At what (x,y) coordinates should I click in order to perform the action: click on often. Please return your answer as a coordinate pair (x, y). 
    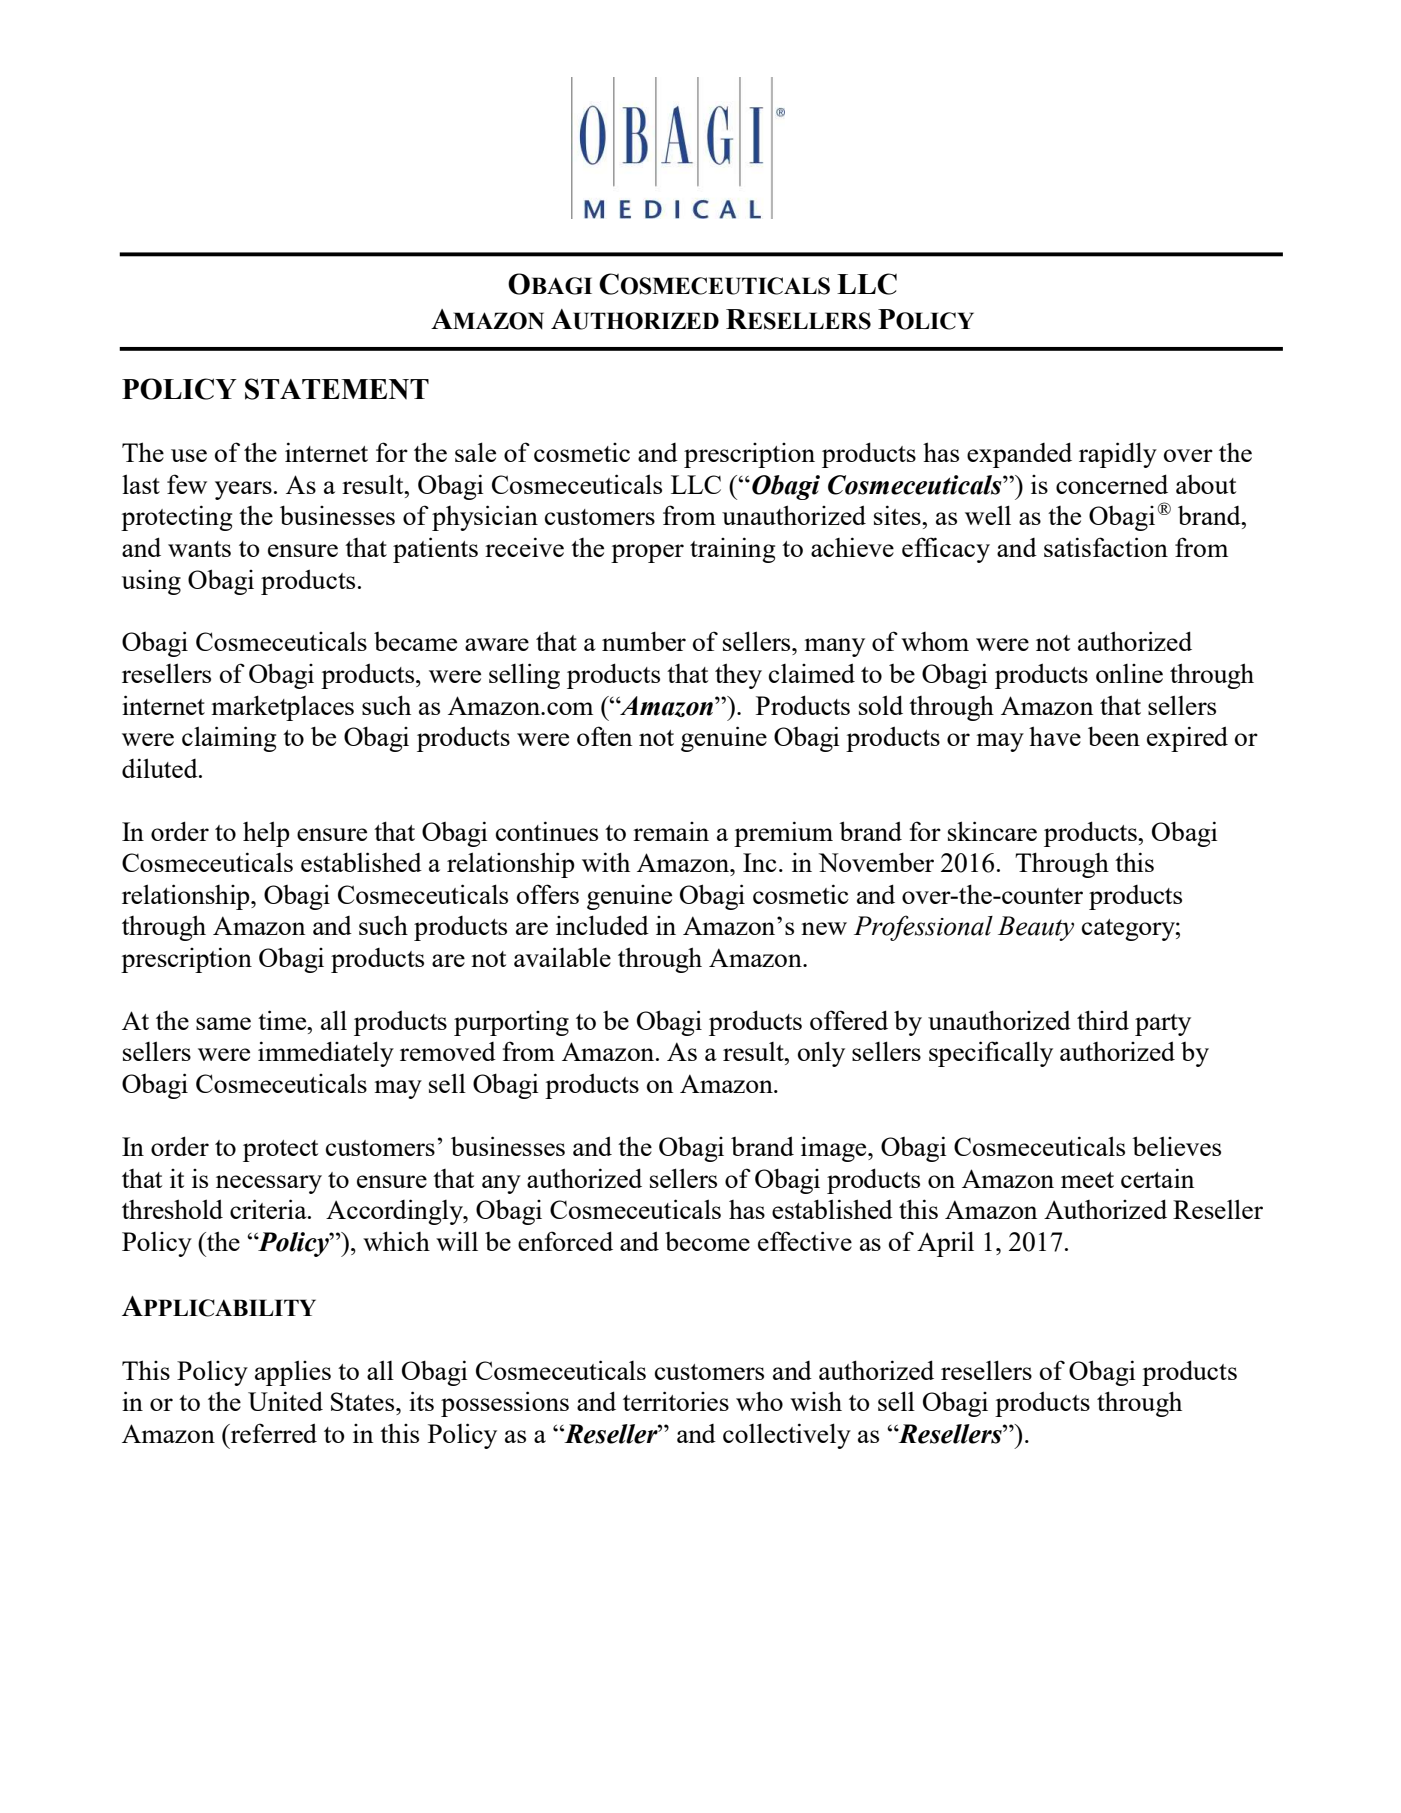
    Looking at the image, I should click on (604, 736).
